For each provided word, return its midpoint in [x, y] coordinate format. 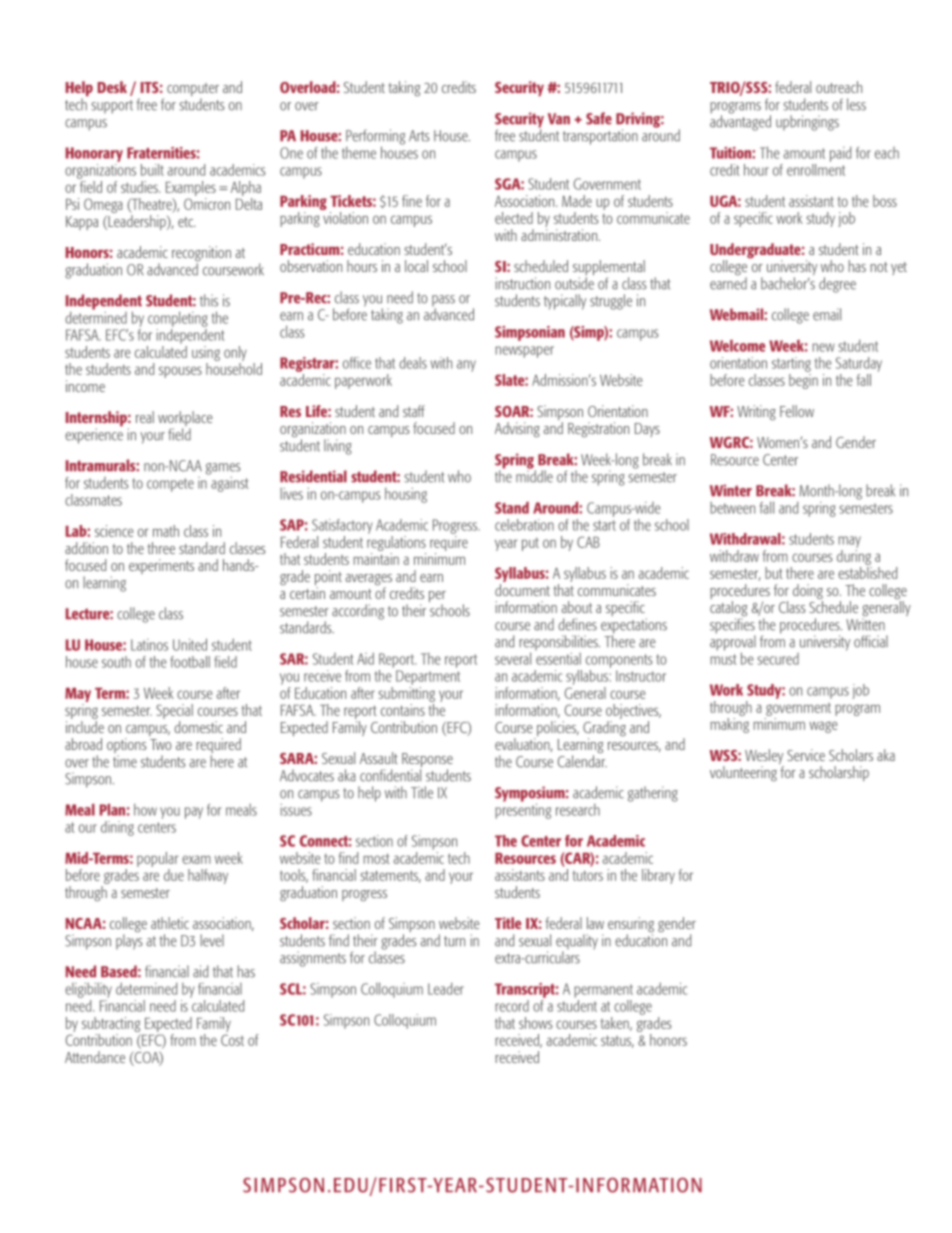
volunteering [743, 773]
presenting [523, 810]
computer [193, 91]
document [522, 590]
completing [178, 319]
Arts [419, 136]
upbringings [807, 123]
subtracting [111, 1024]
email [827, 314]
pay [194, 813]
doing [808, 593]
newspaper [524, 352]
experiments [161, 566]
